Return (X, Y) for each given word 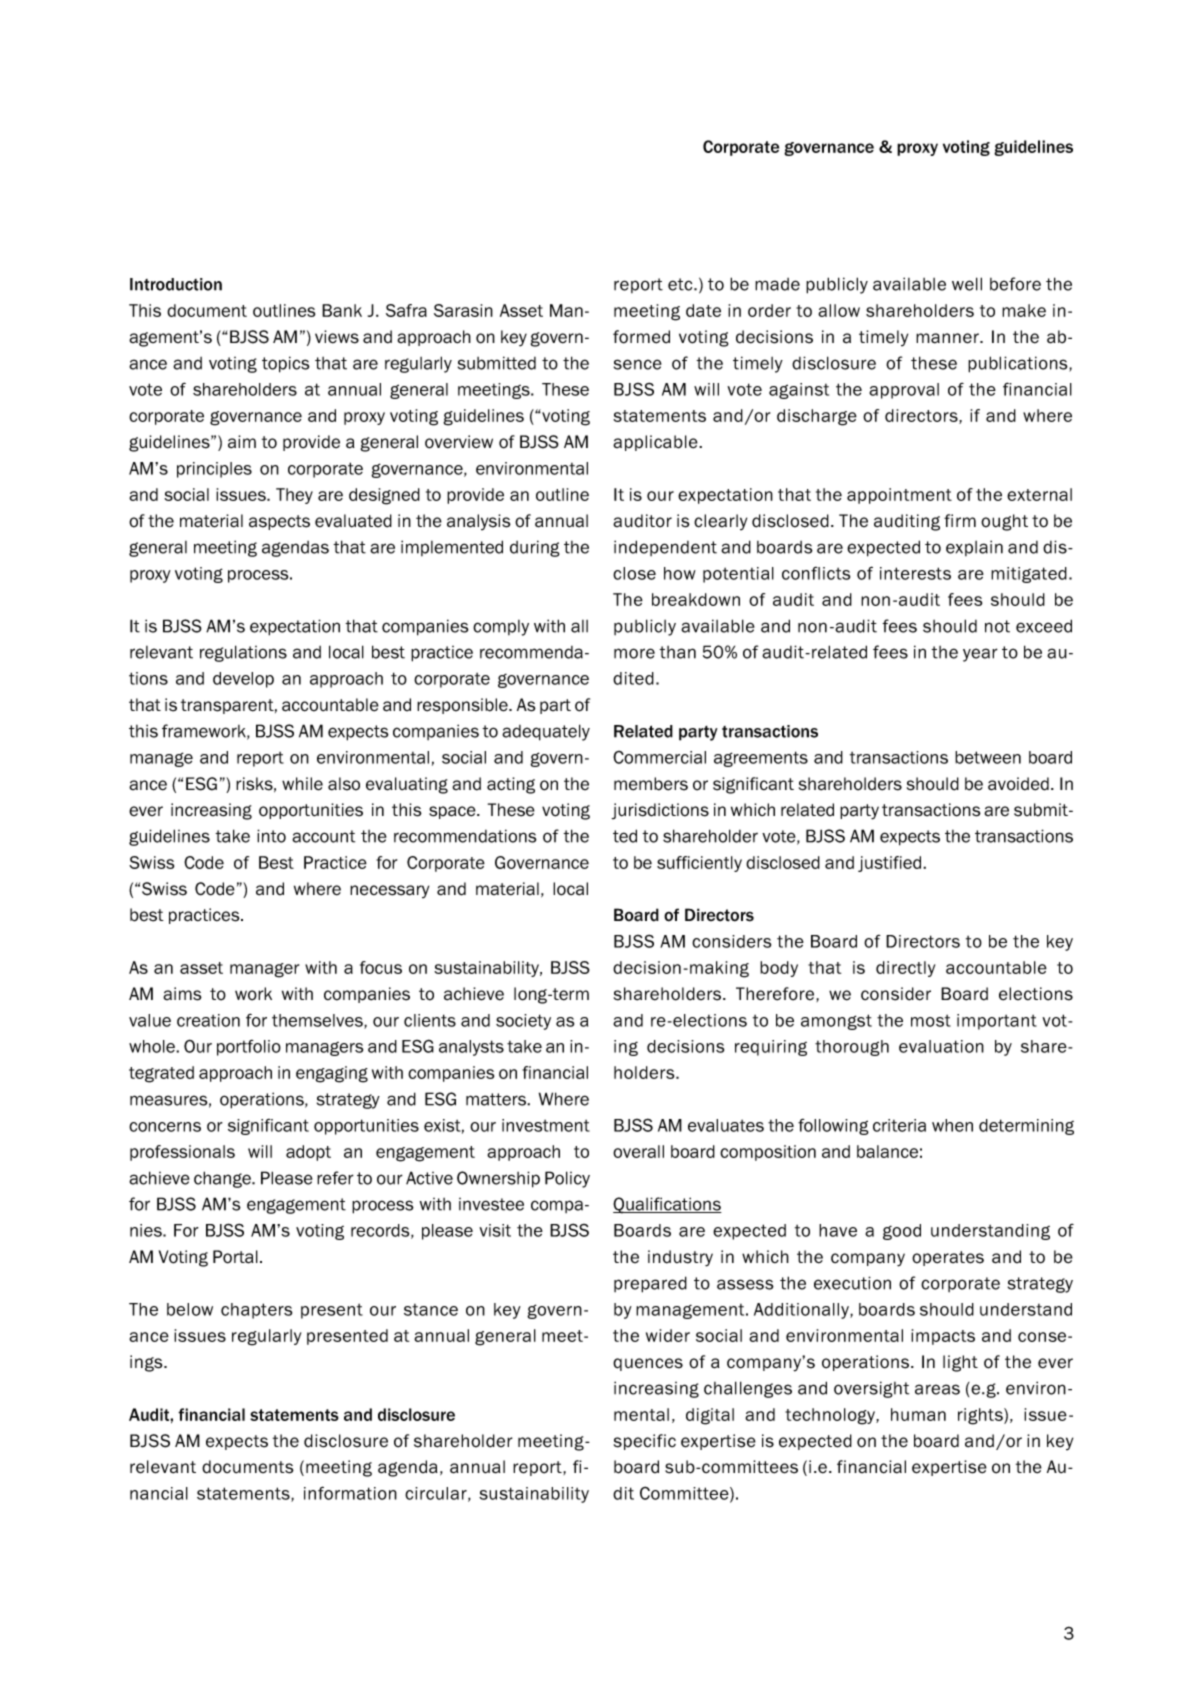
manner (948, 338)
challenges (748, 1389)
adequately (546, 732)
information (350, 1493)
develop (243, 680)
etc (681, 284)
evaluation (941, 1046)
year (980, 655)
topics (286, 364)
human (918, 1414)
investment (546, 1125)
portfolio (249, 1048)
